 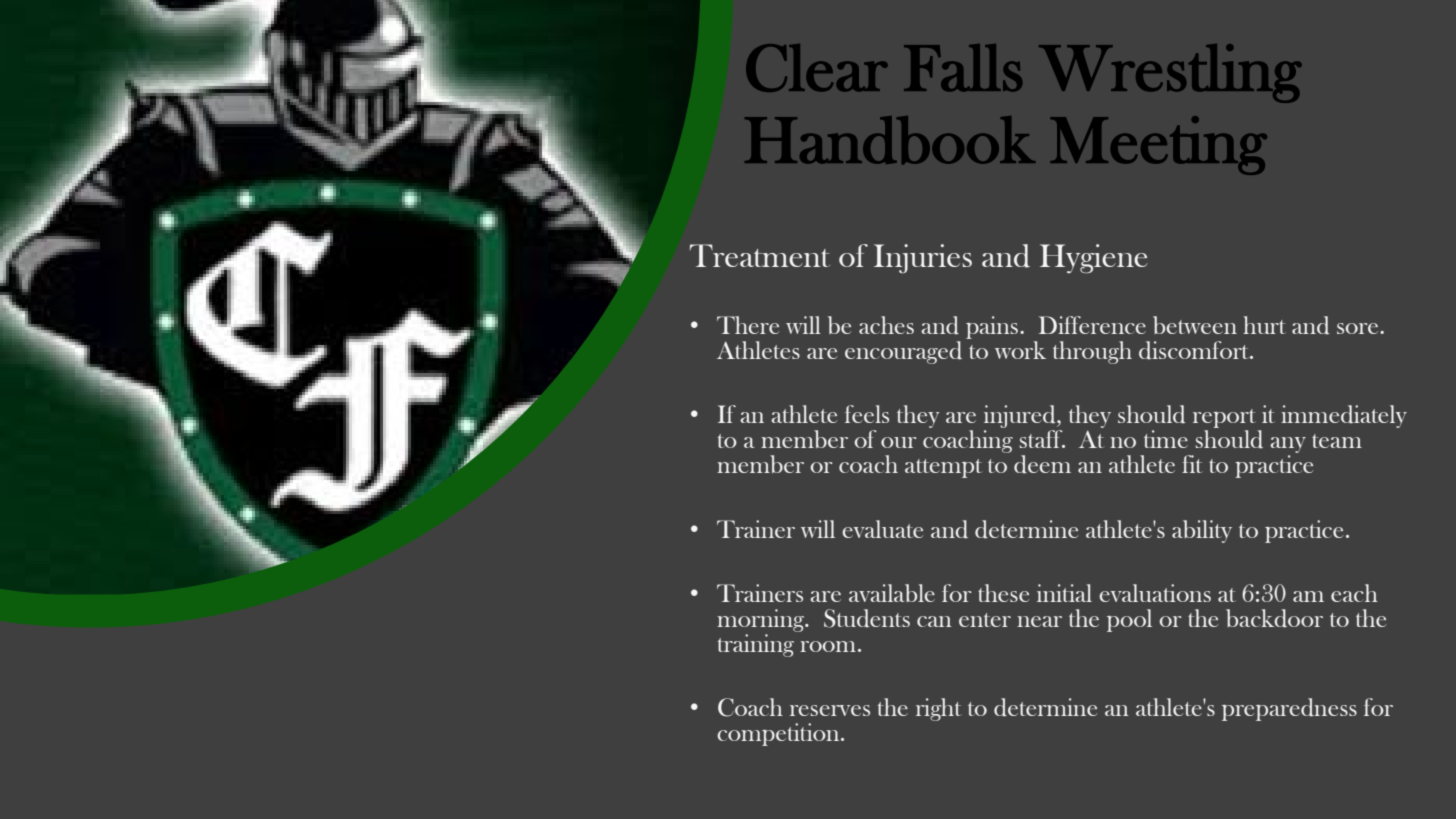 What do you see at coordinates (1202, 531) in the screenshot?
I see `ability` at bounding box center [1202, 531].
